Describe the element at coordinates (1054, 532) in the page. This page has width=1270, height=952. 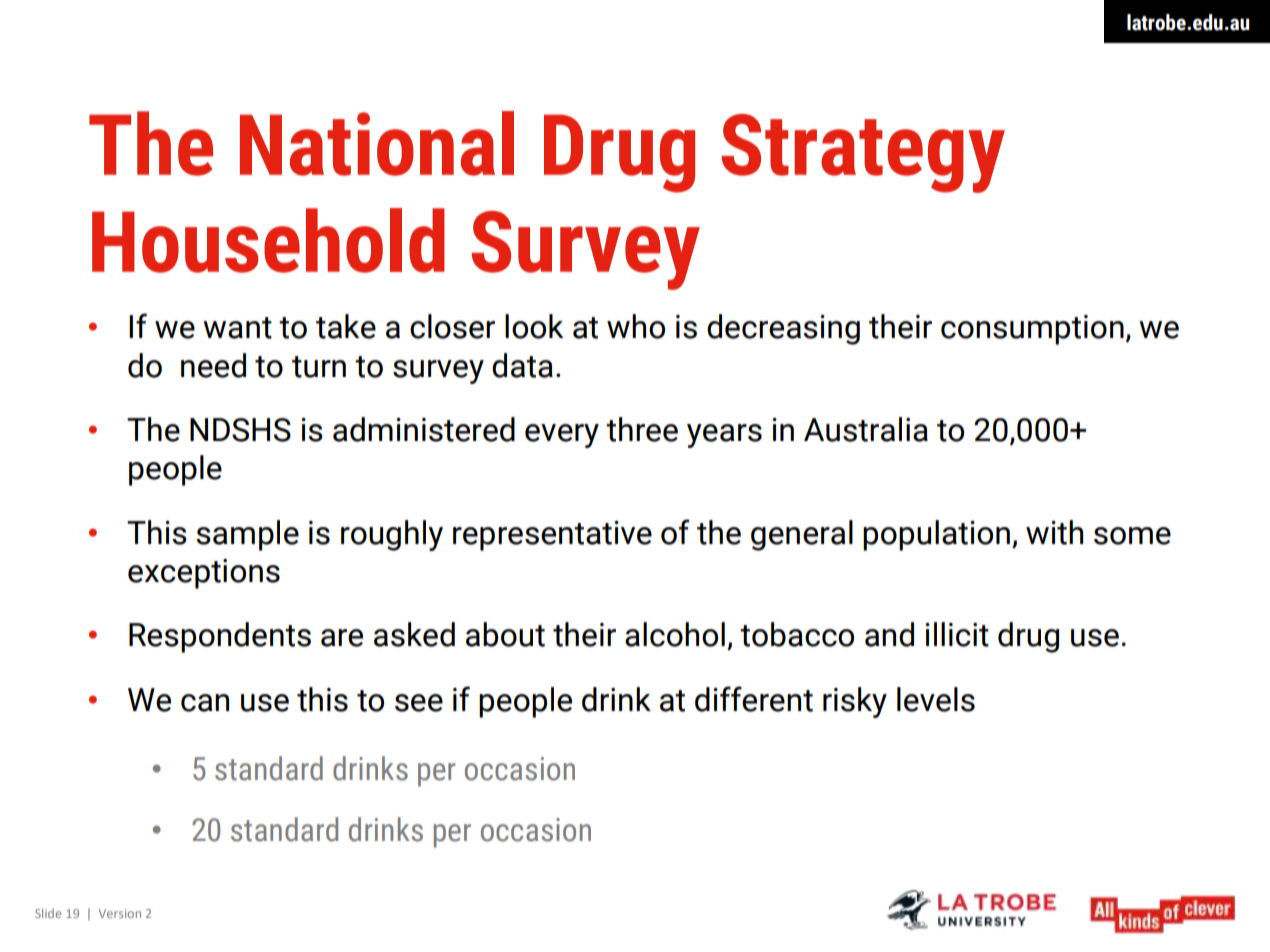
I see `with` at that location.
